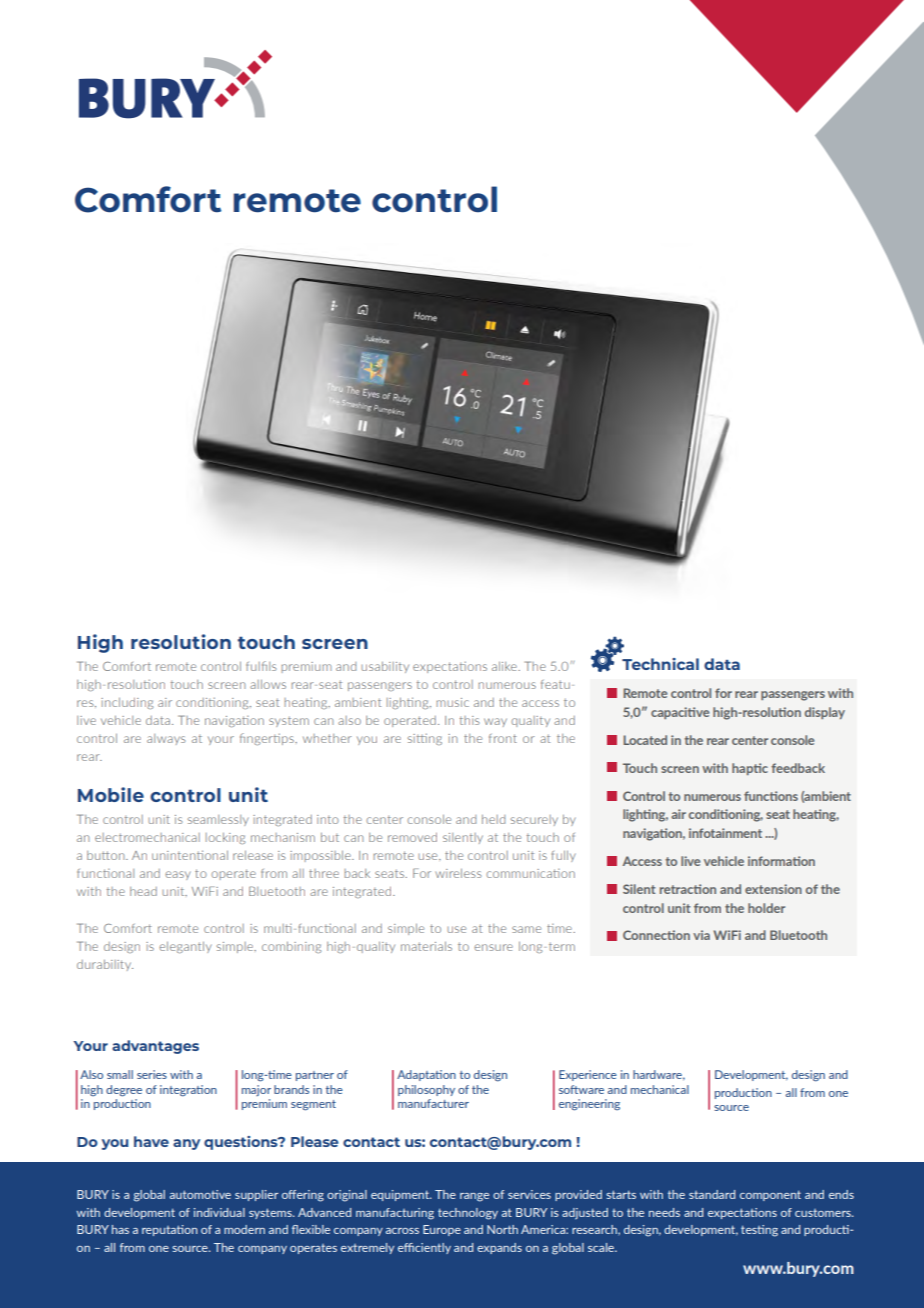 The width and height of the page is (924, 1308). Describe the element at coordinates (502, 1229) in the page. I see `North` at that location.
